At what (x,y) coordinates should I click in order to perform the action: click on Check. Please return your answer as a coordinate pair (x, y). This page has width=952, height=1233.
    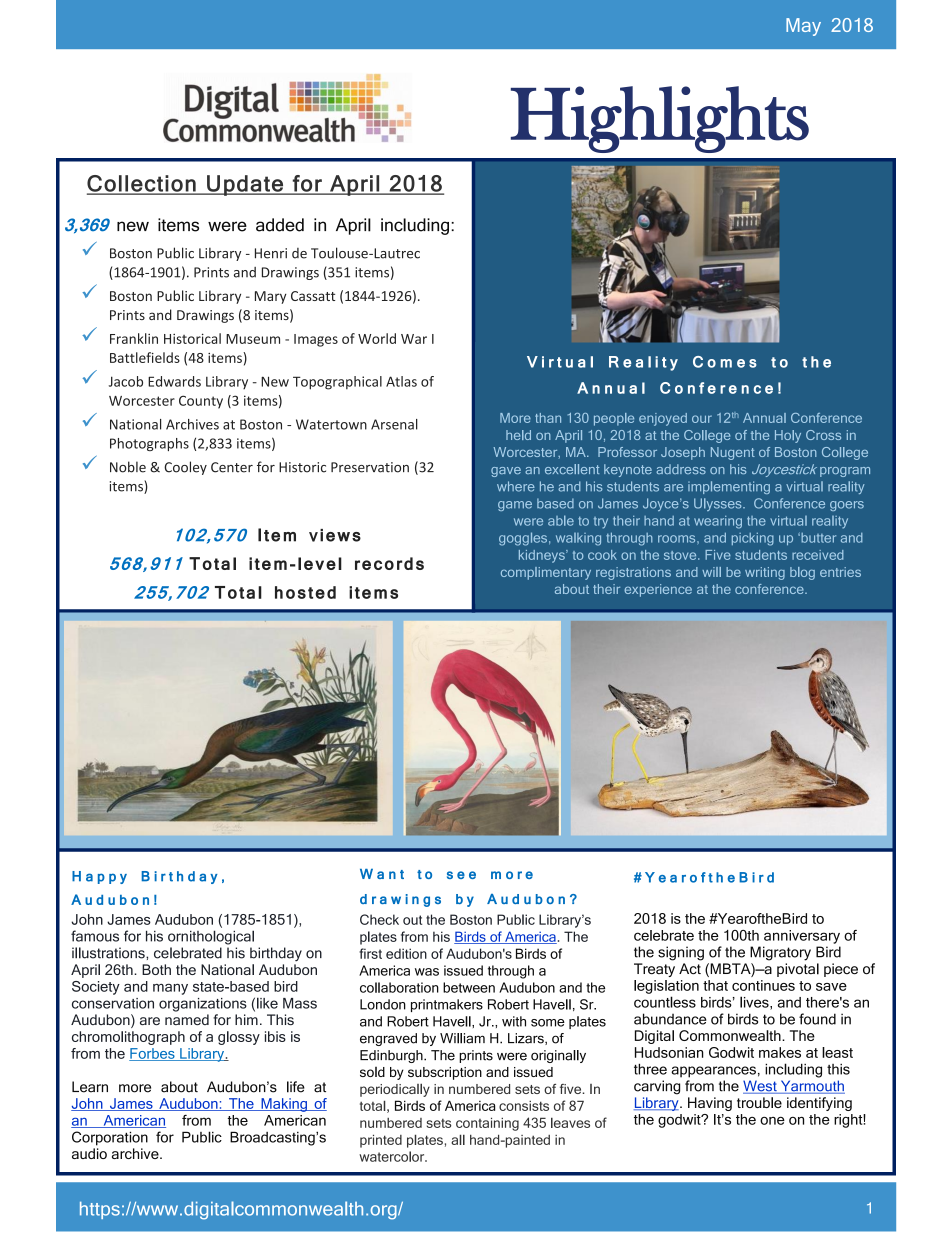
    Looking at the image, I should click on (379, 919).
